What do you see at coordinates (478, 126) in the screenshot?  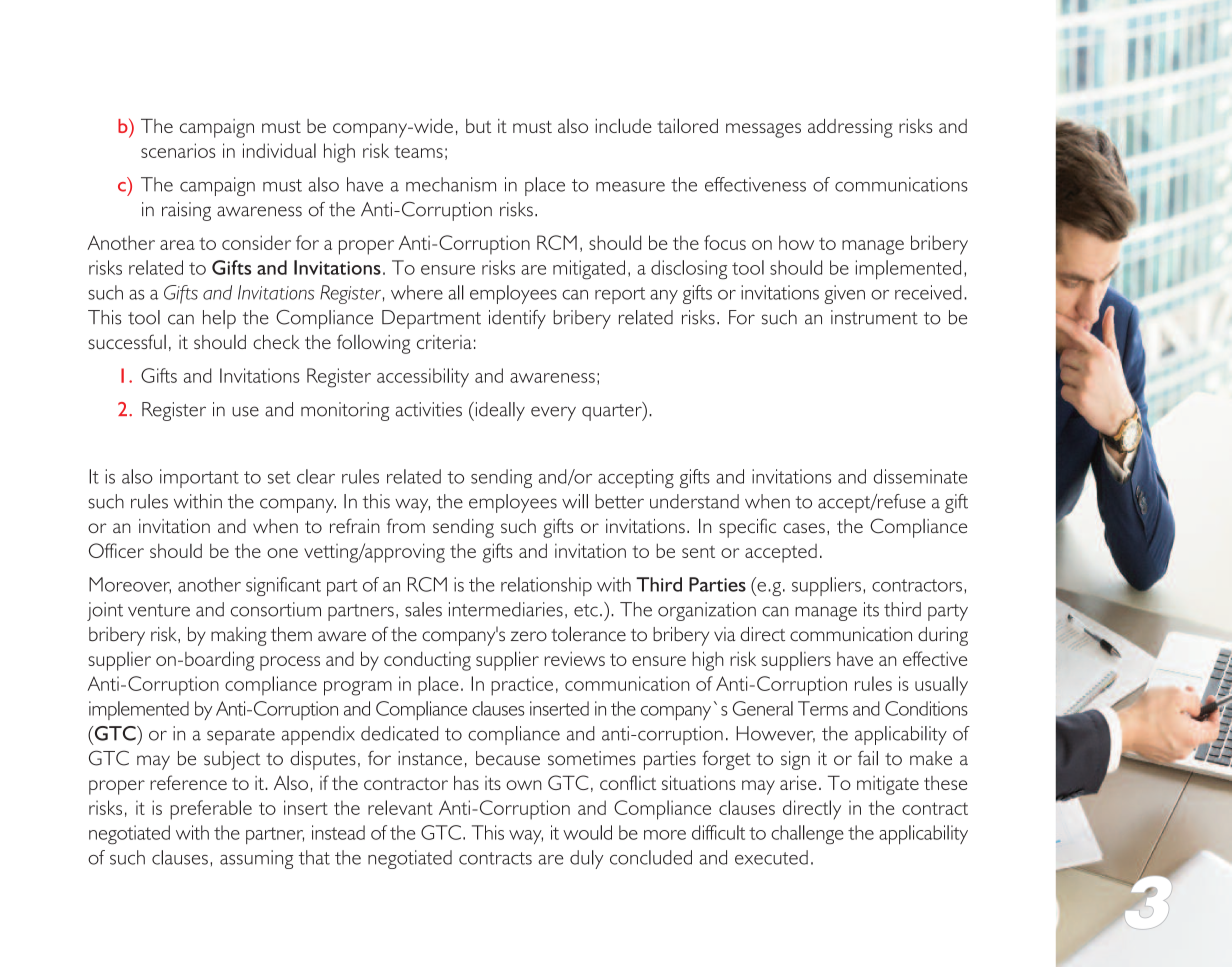 I see `but` at bounding box center [478, 126].
